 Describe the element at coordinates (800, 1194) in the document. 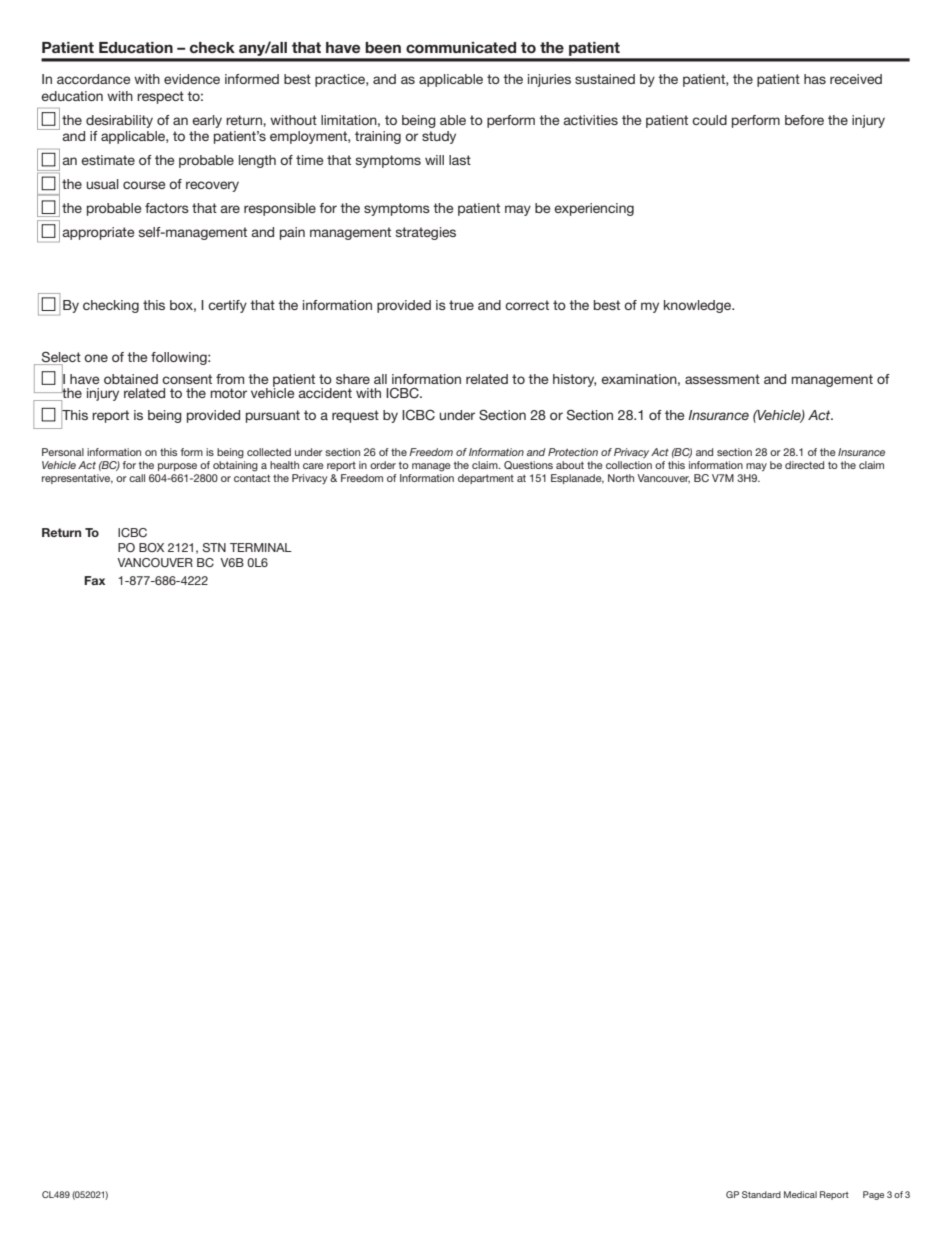

I see `Medical` at that location.
